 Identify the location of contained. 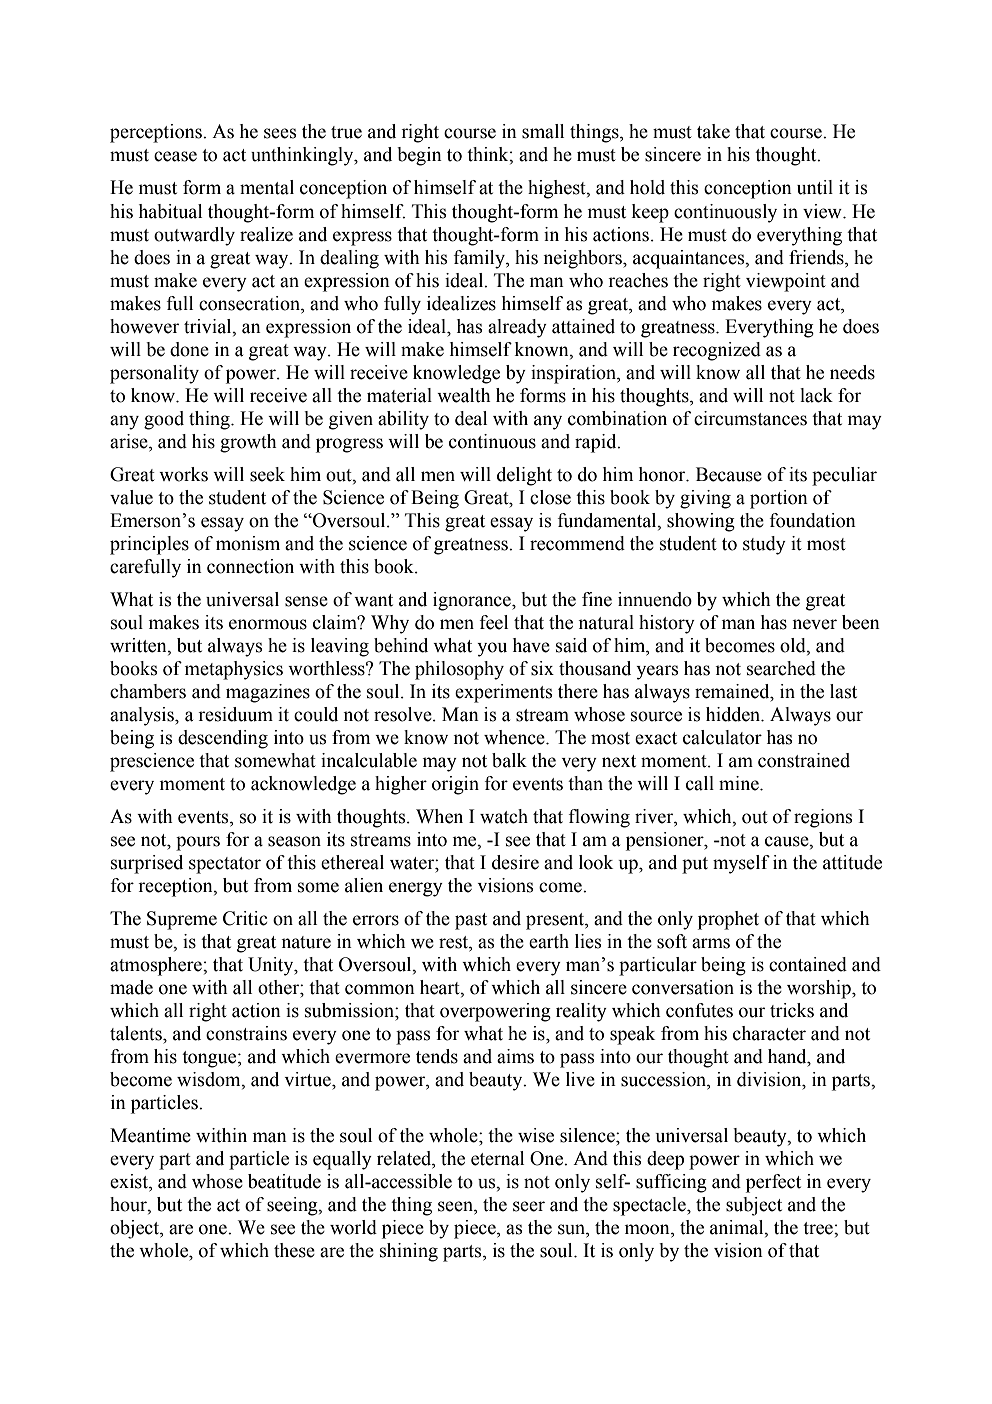
(808, 964).
